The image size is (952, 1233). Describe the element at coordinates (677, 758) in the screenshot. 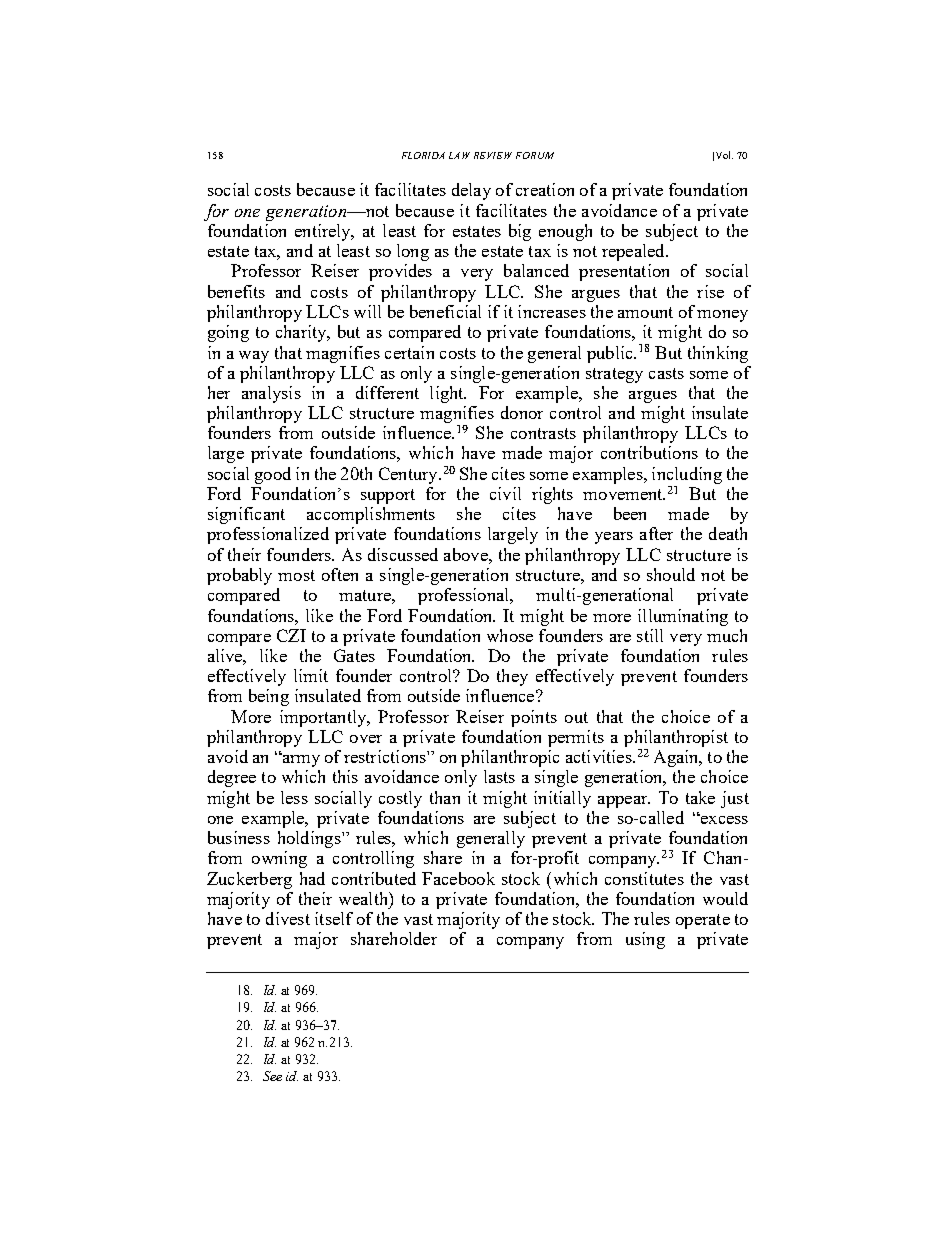

I see `Again` at that location.
